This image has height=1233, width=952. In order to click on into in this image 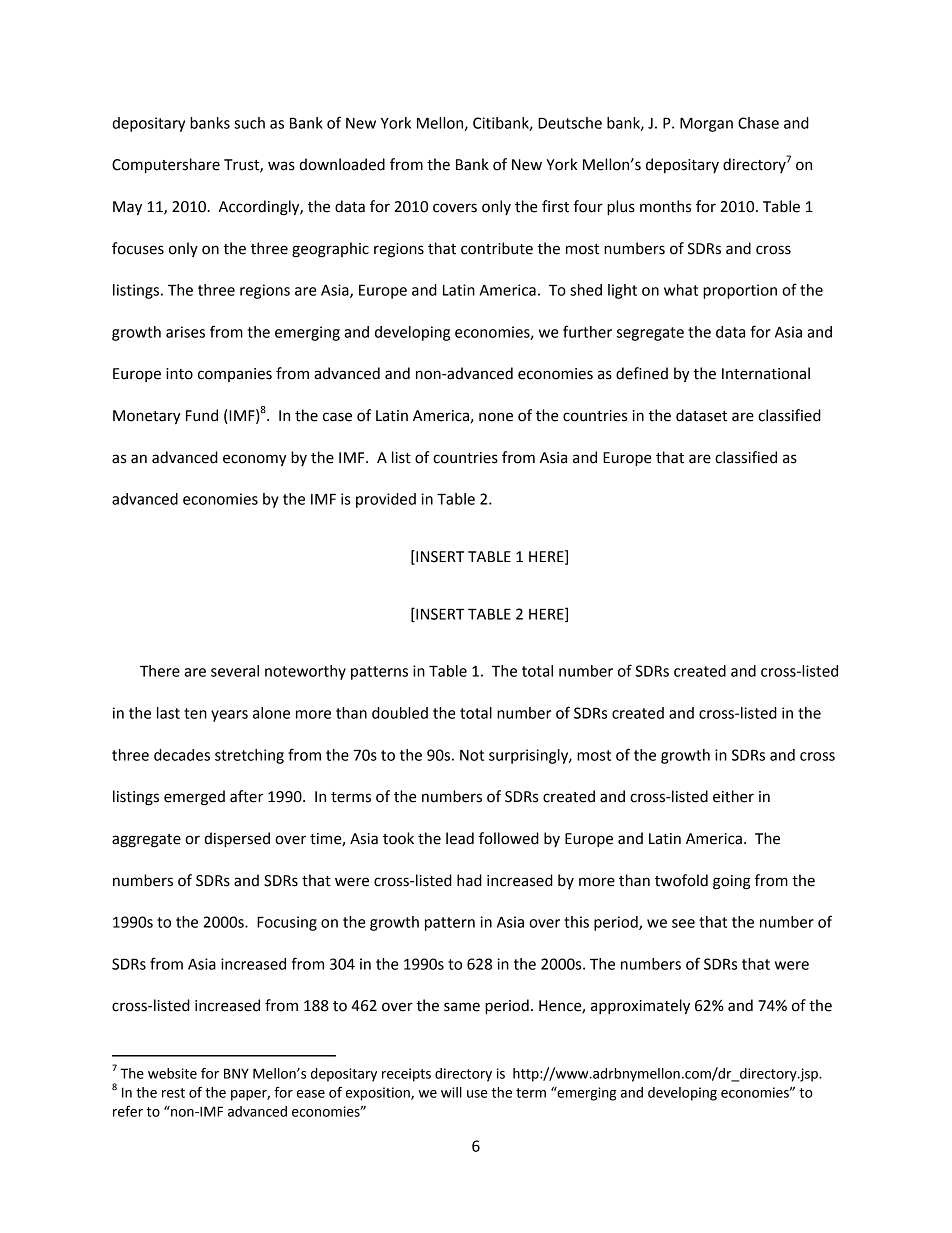, I will do `click(179, 374)`.
